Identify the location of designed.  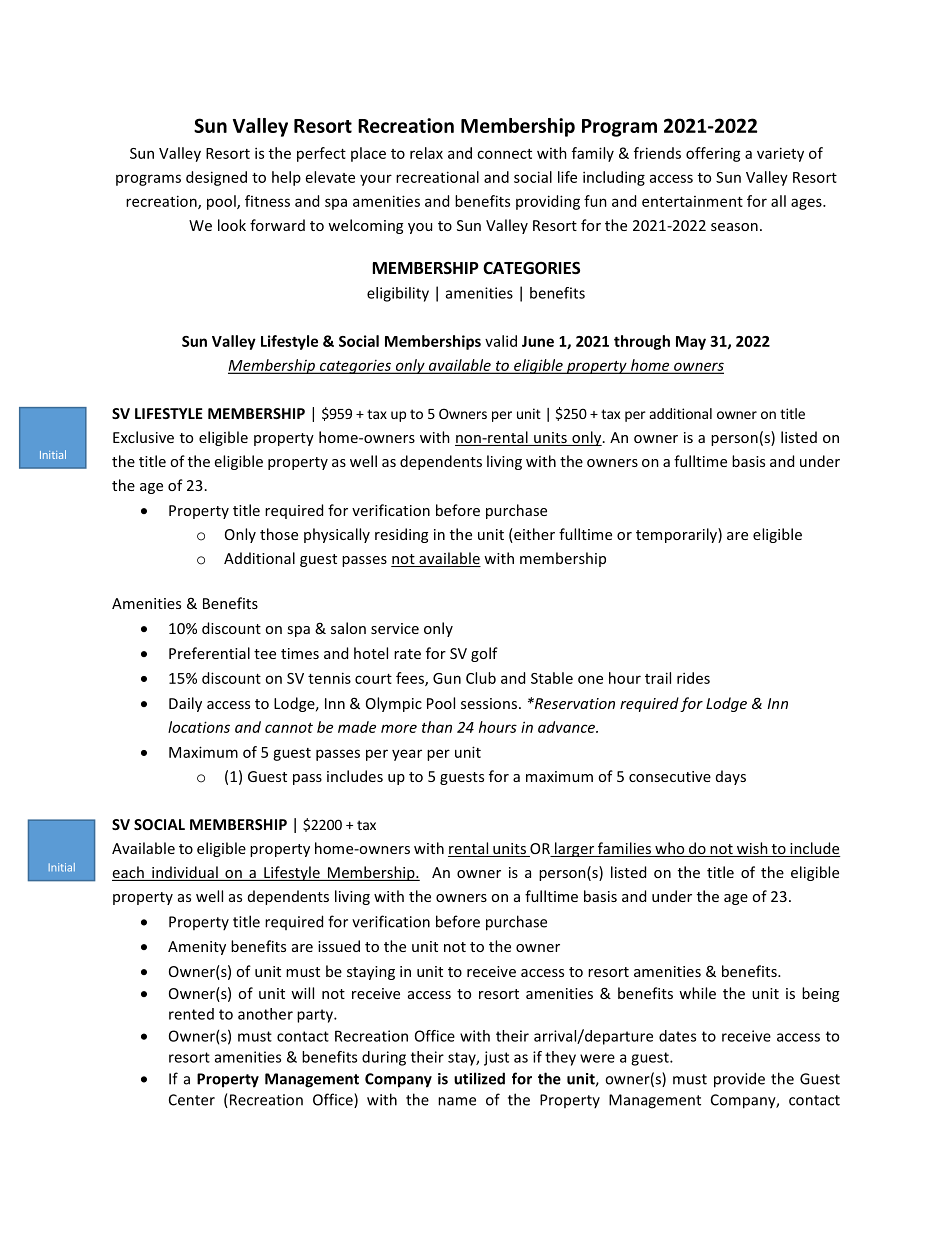
(216, 178).
